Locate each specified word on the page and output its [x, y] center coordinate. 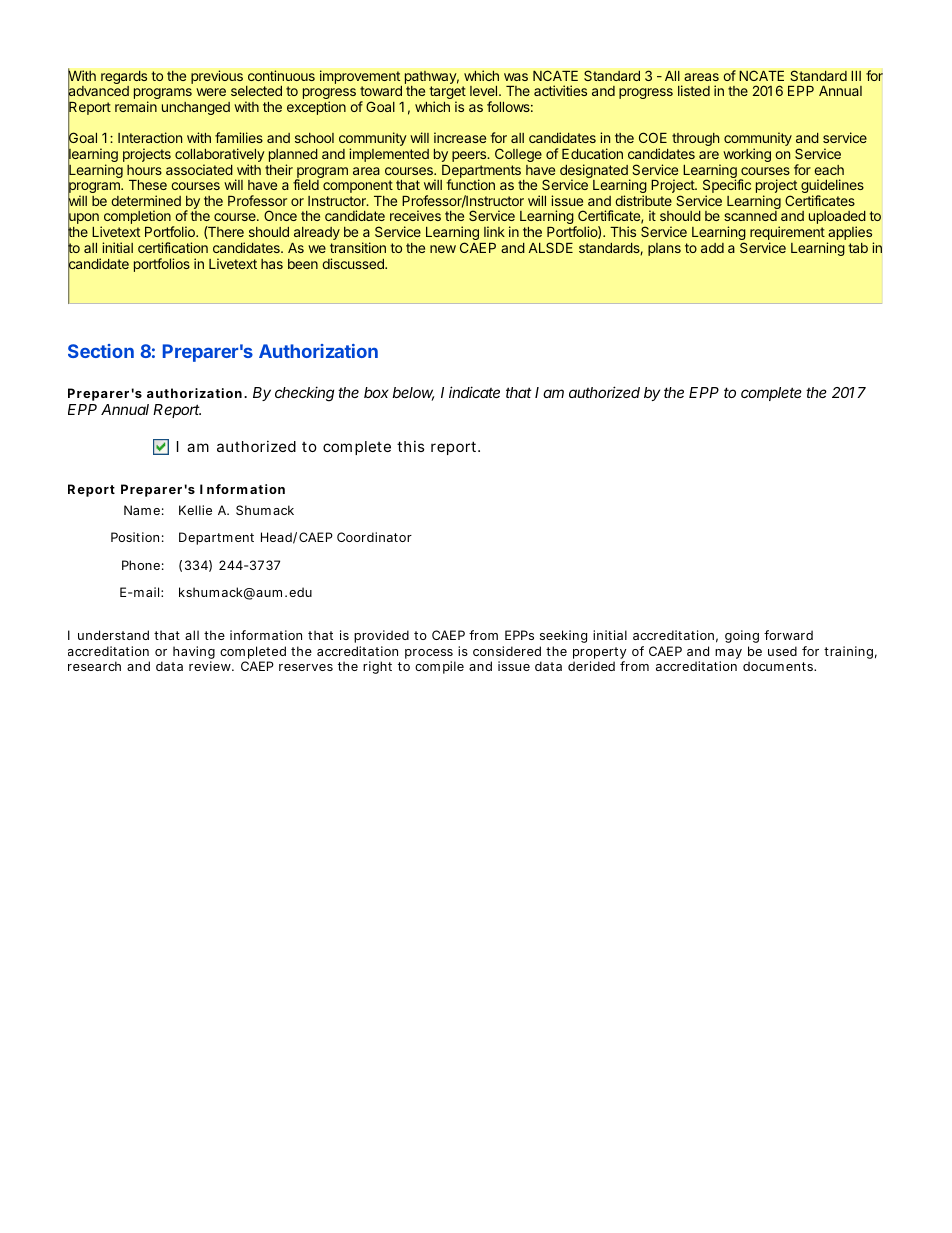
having [194, 654]
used [782, 651]
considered [507, 651]
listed [694, 90]
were [211, 92]
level [485, 91]
